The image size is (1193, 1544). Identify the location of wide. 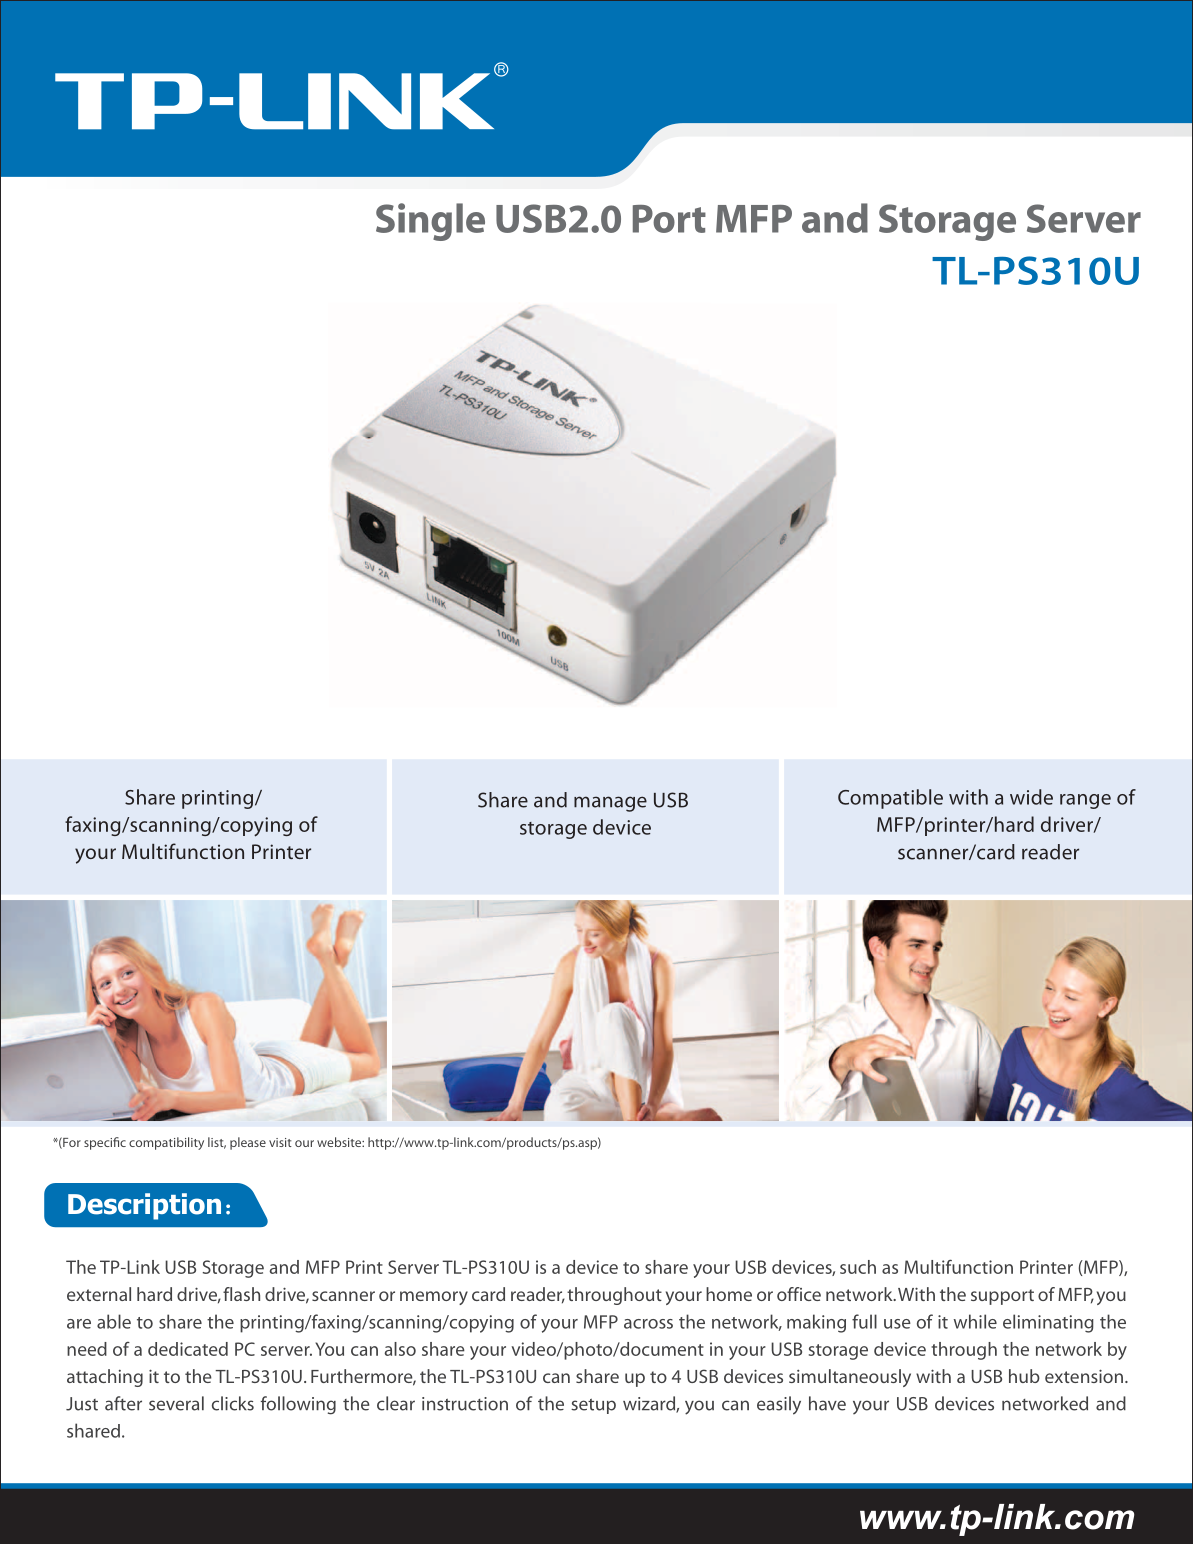
(1031, 797).
